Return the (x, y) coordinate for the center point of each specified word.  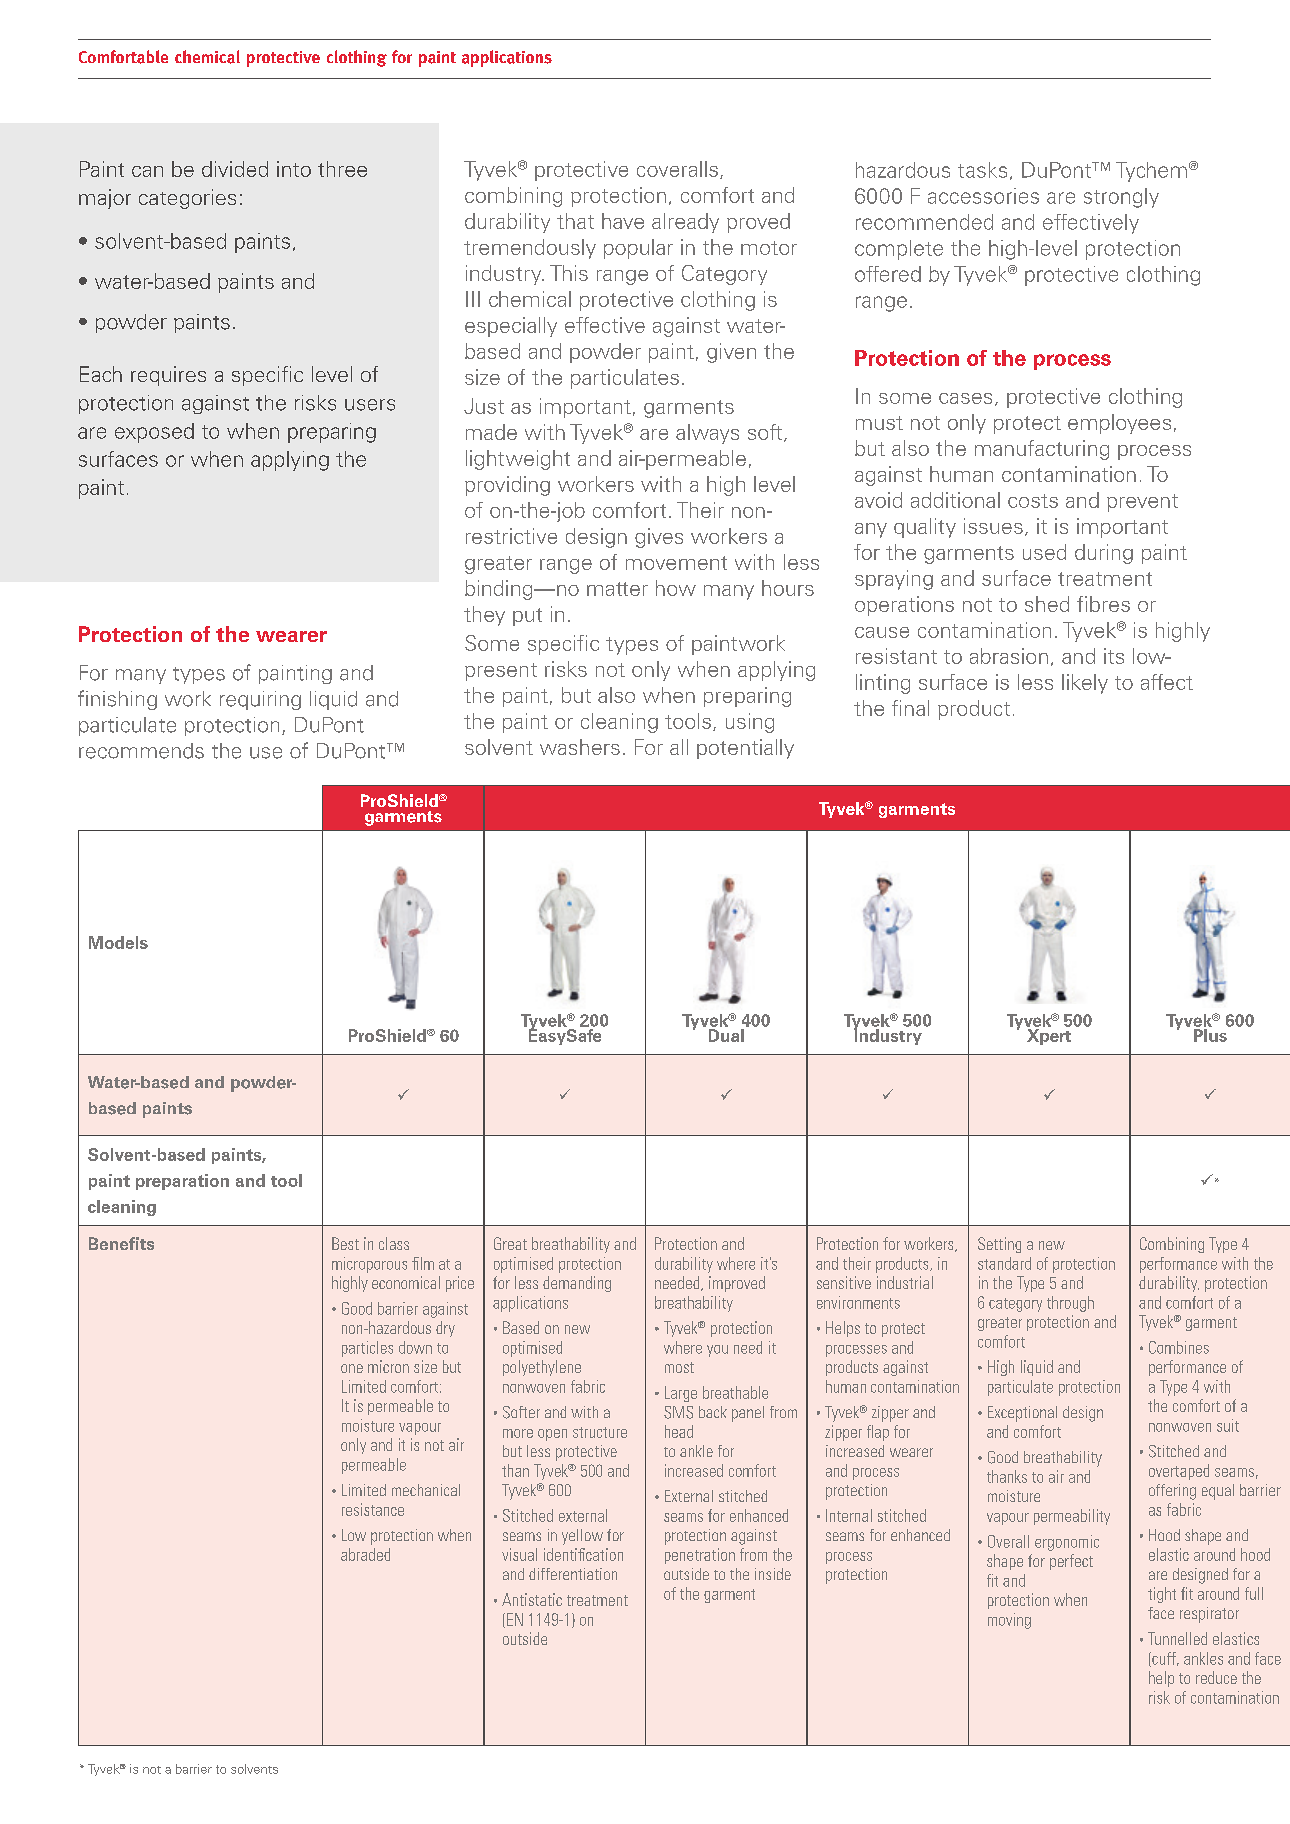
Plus (1210, 1035)
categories (187, 199)
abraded (365, 1554)
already (685, 223)
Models (118, 942)
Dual (726, 1035)
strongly (1121, 198)
